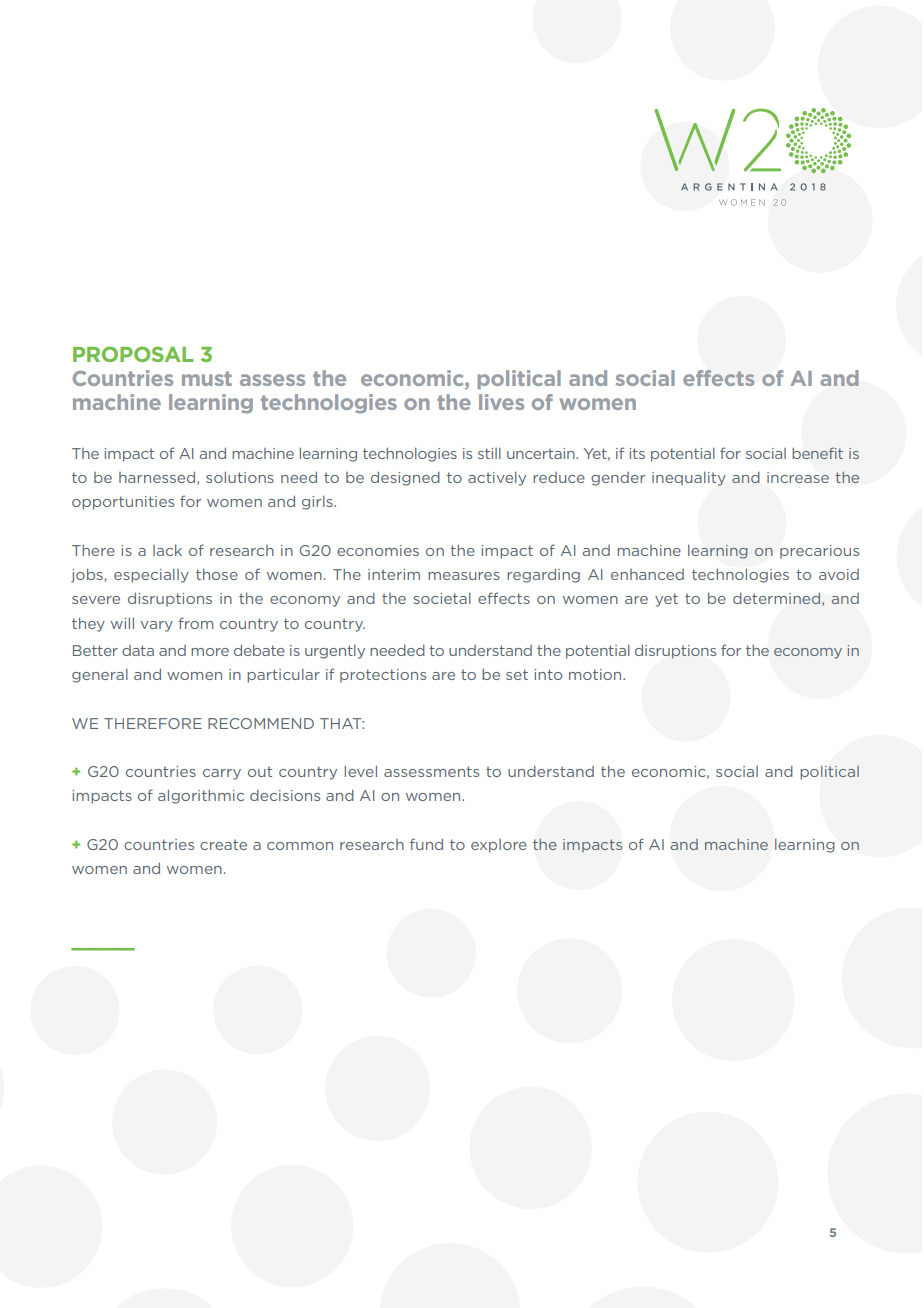 This document has height=1308, width=924. Describe the element at coordinates (501, 402) in the document. I see `lives` at that location.
